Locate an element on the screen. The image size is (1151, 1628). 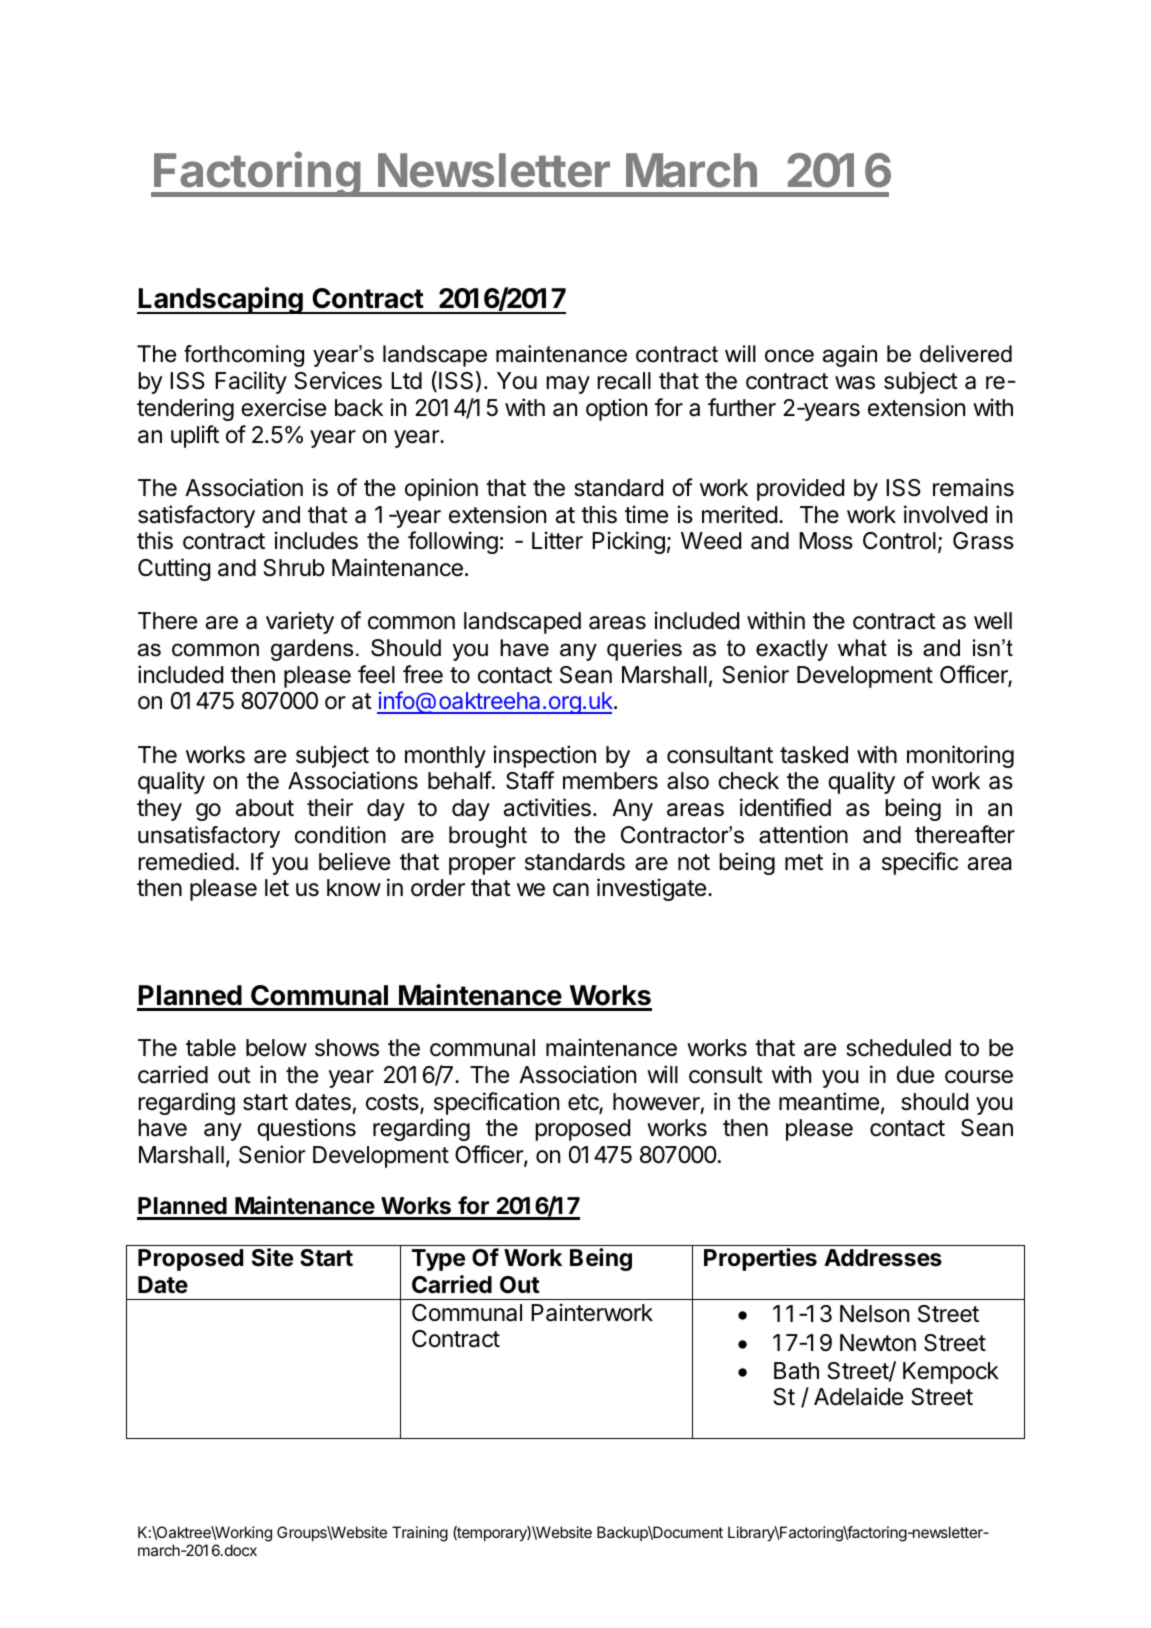
monitoring is located at coordinates (960, 756).
